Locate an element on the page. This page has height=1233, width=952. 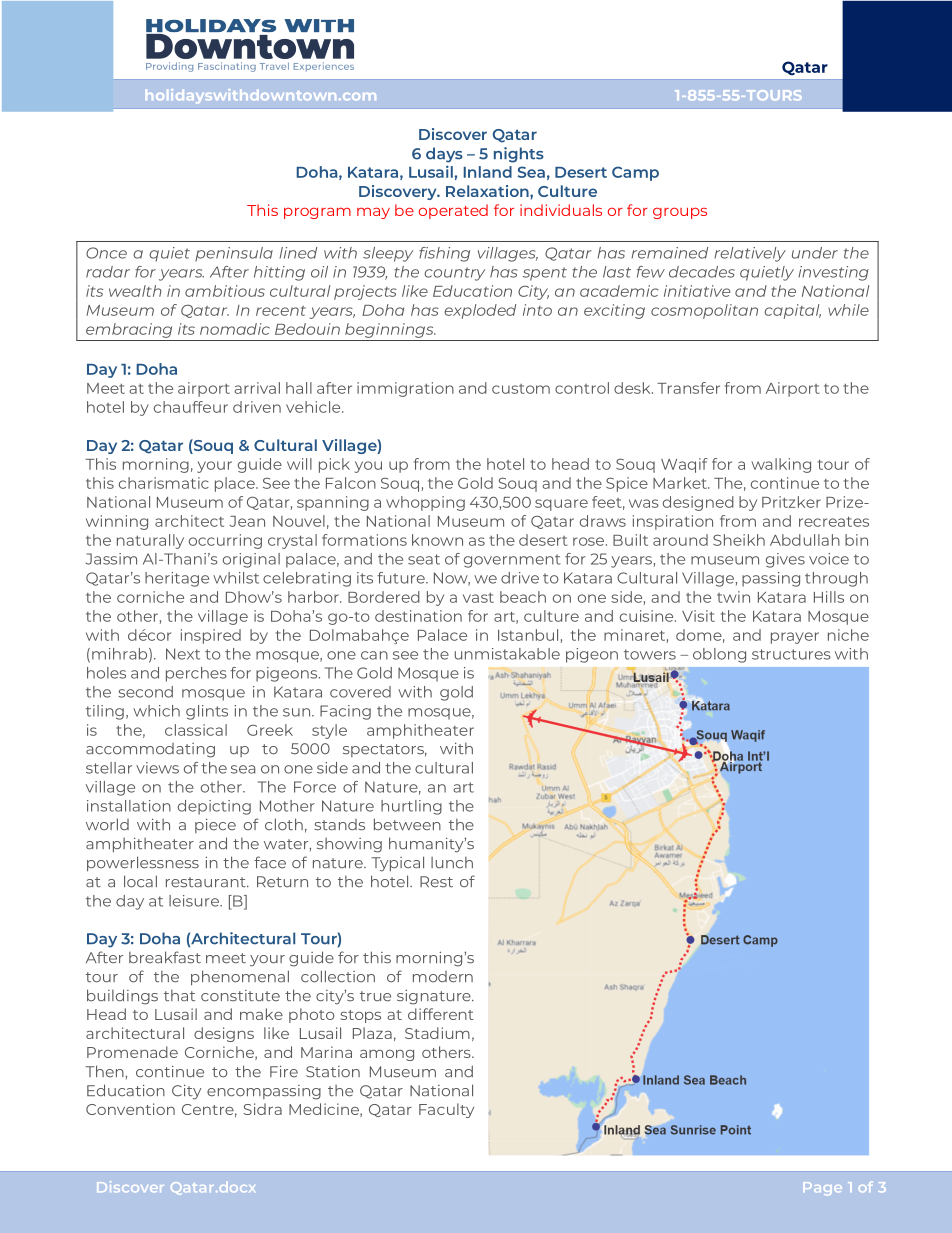
piece is located at coordinates (215, 826).
